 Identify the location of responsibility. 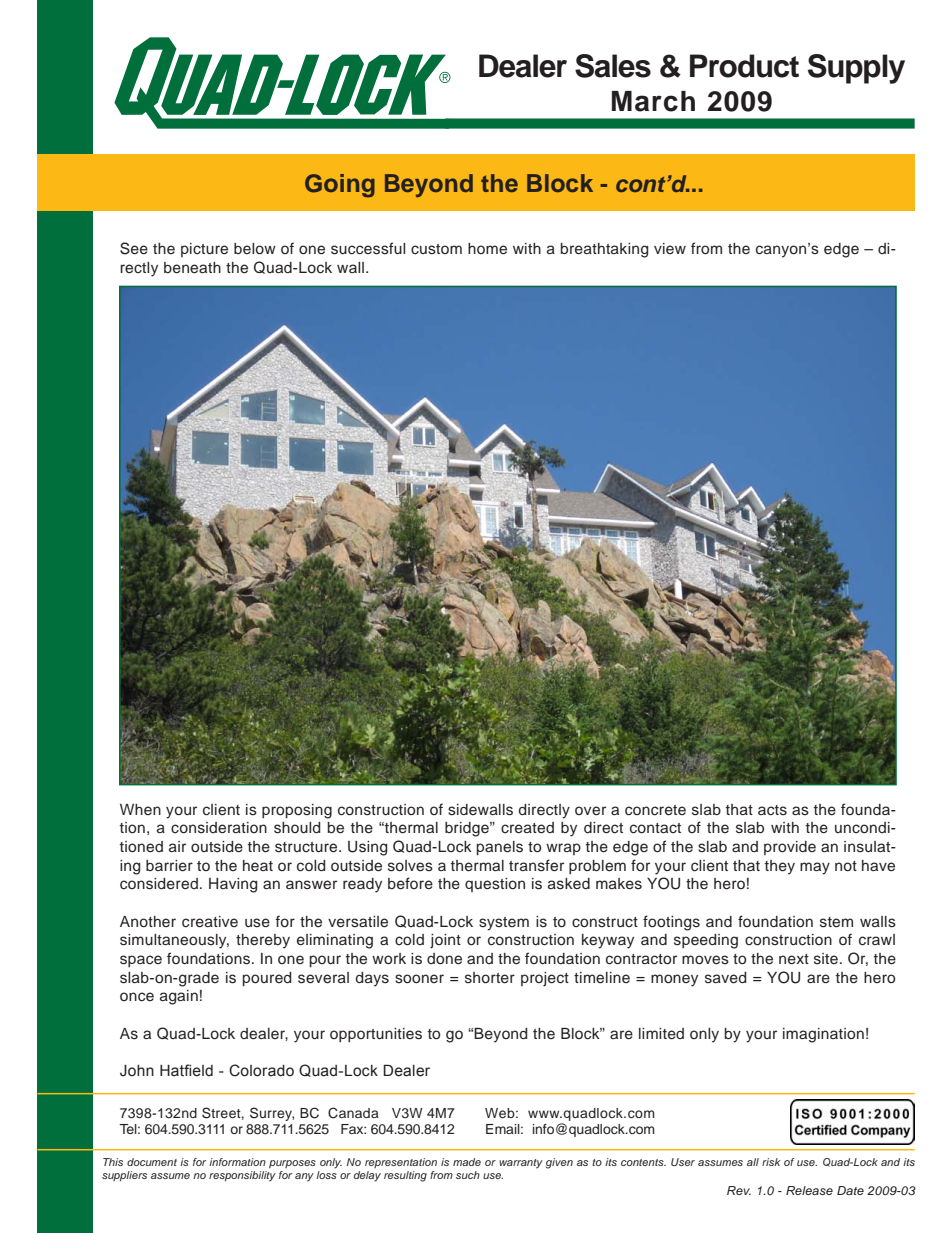
(242, 1176).
